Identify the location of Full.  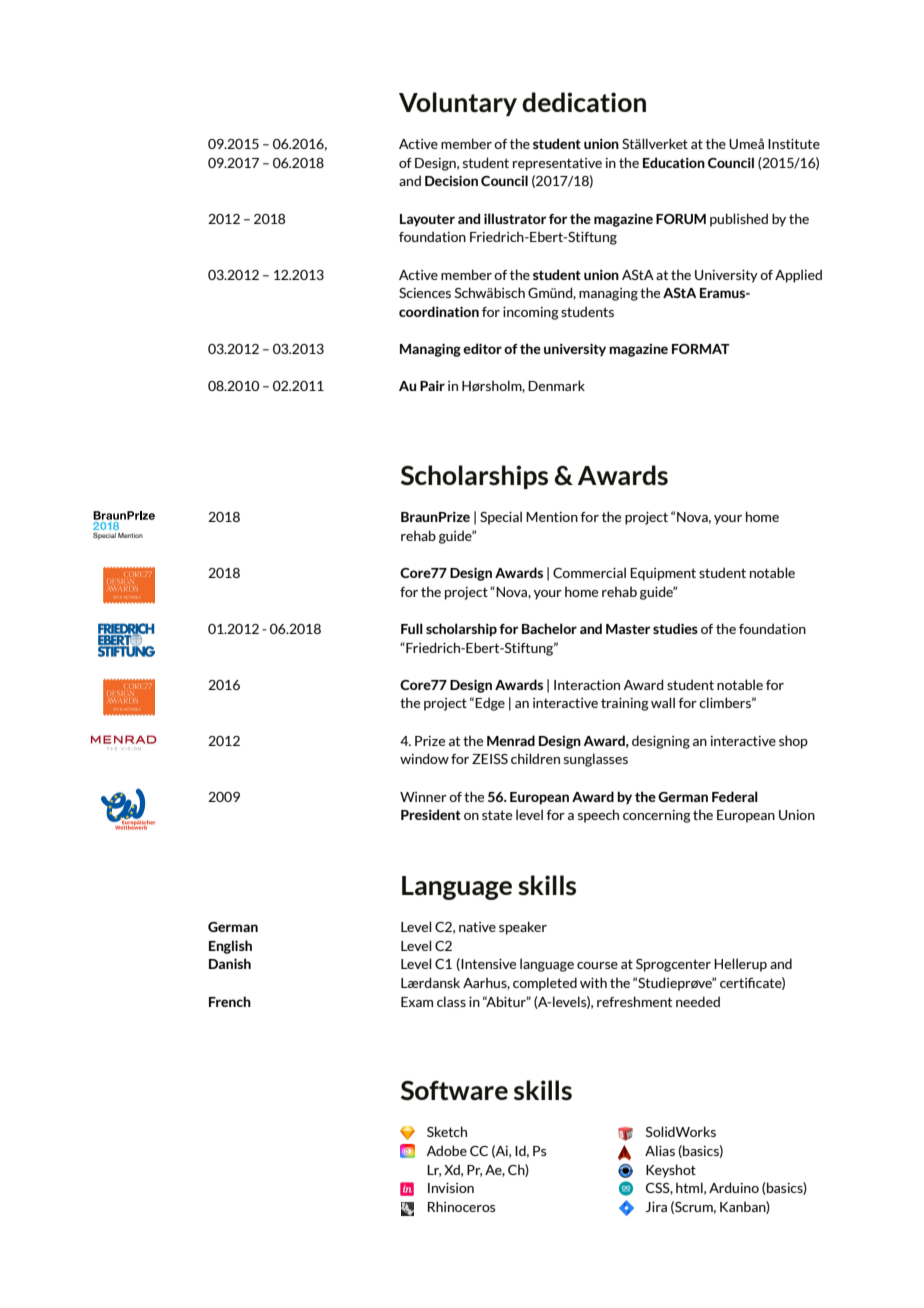
(412, 628).
